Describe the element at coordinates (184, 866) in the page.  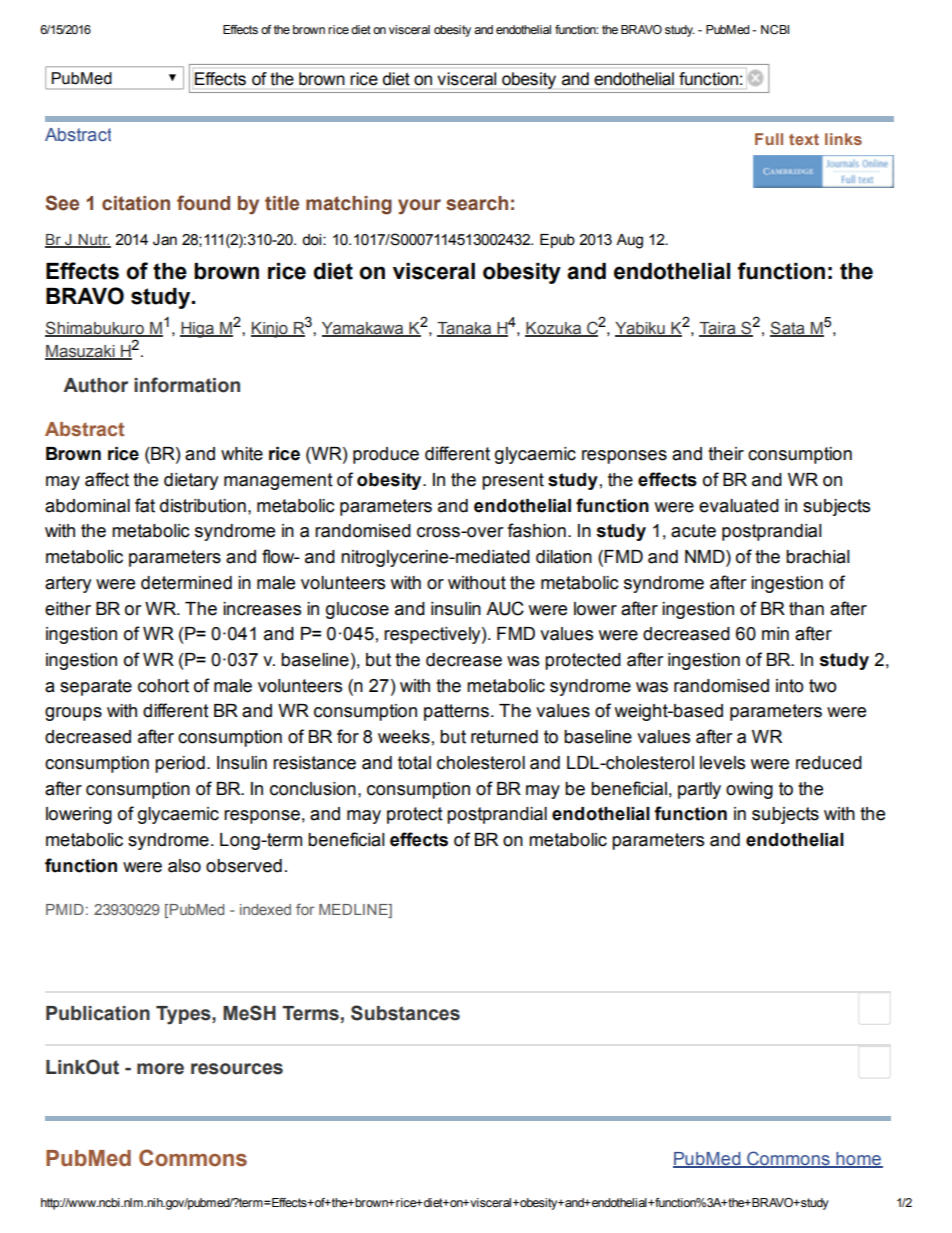
I see `also` at that location.
